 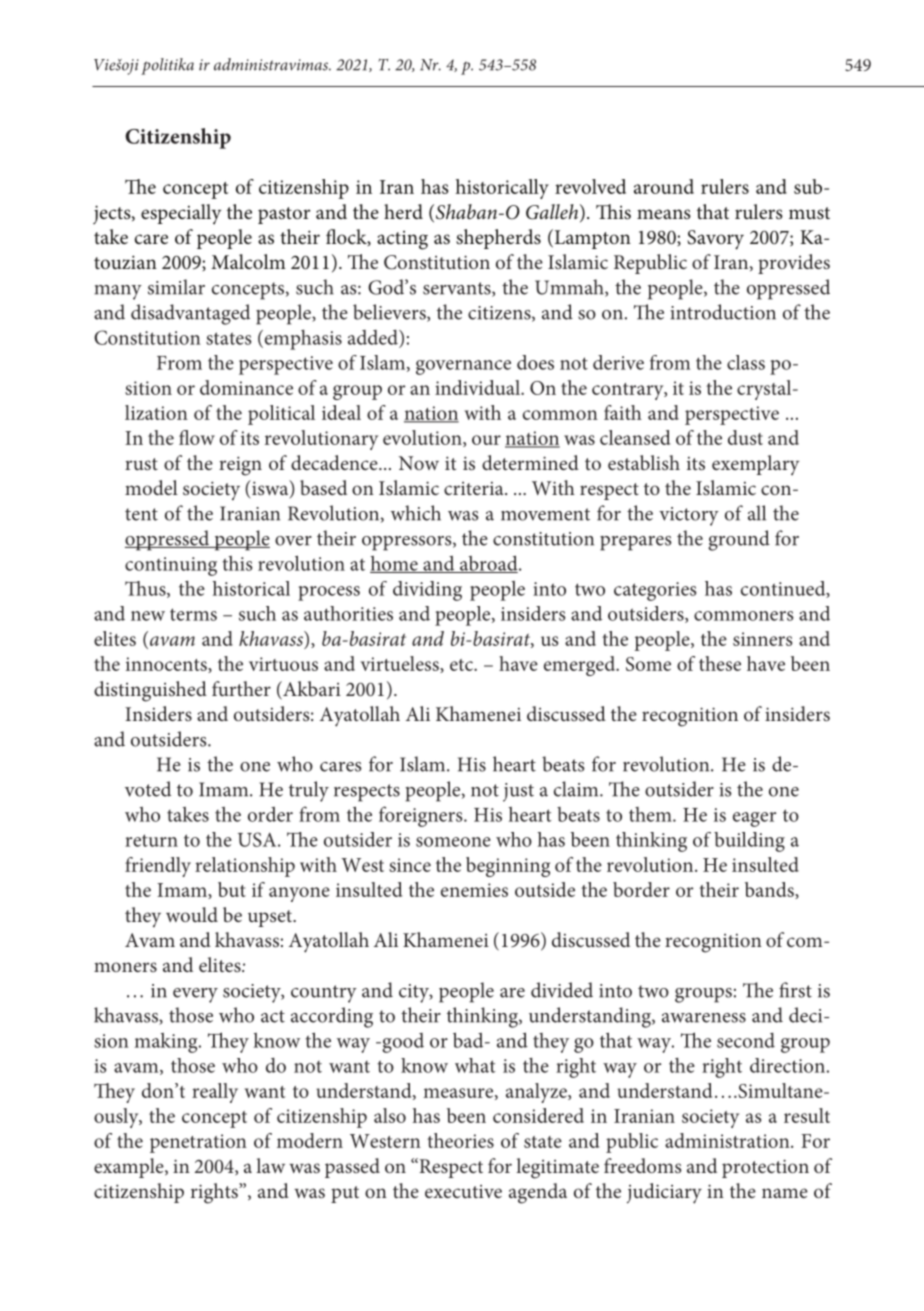 What do you see at coordinates (486, 440) in the screenshot?
I see `our` at bounding box center [486, 440].
